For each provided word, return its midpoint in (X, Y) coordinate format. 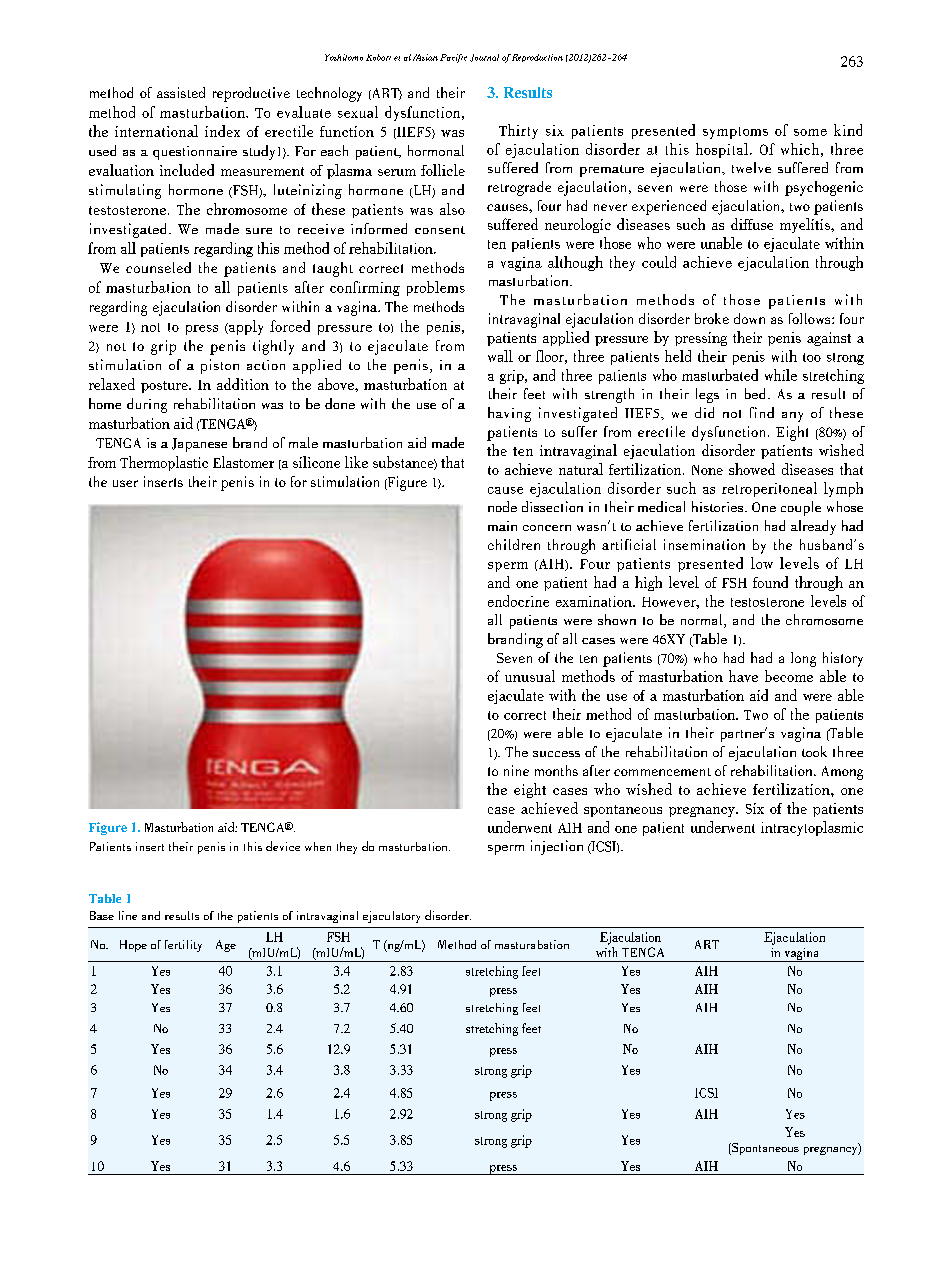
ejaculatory (391, 917)
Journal (484, 58)
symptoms (735, 133)
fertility (183, 946)
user (125, 483)
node (502, 506)
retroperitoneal (769, 489)
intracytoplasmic (812, 828)
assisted (181, 92)
